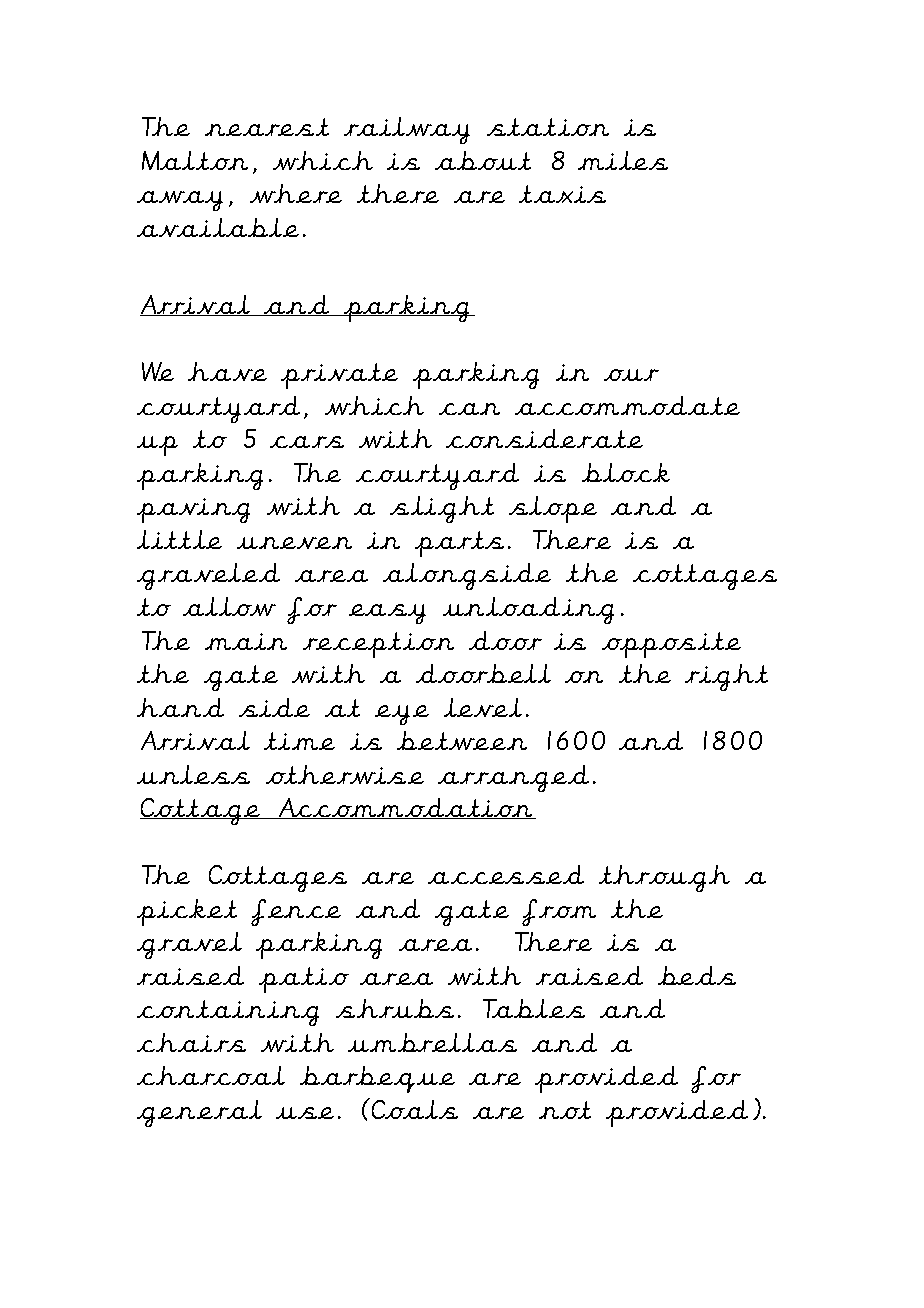  I want to click on slight, so click(442, 509).
